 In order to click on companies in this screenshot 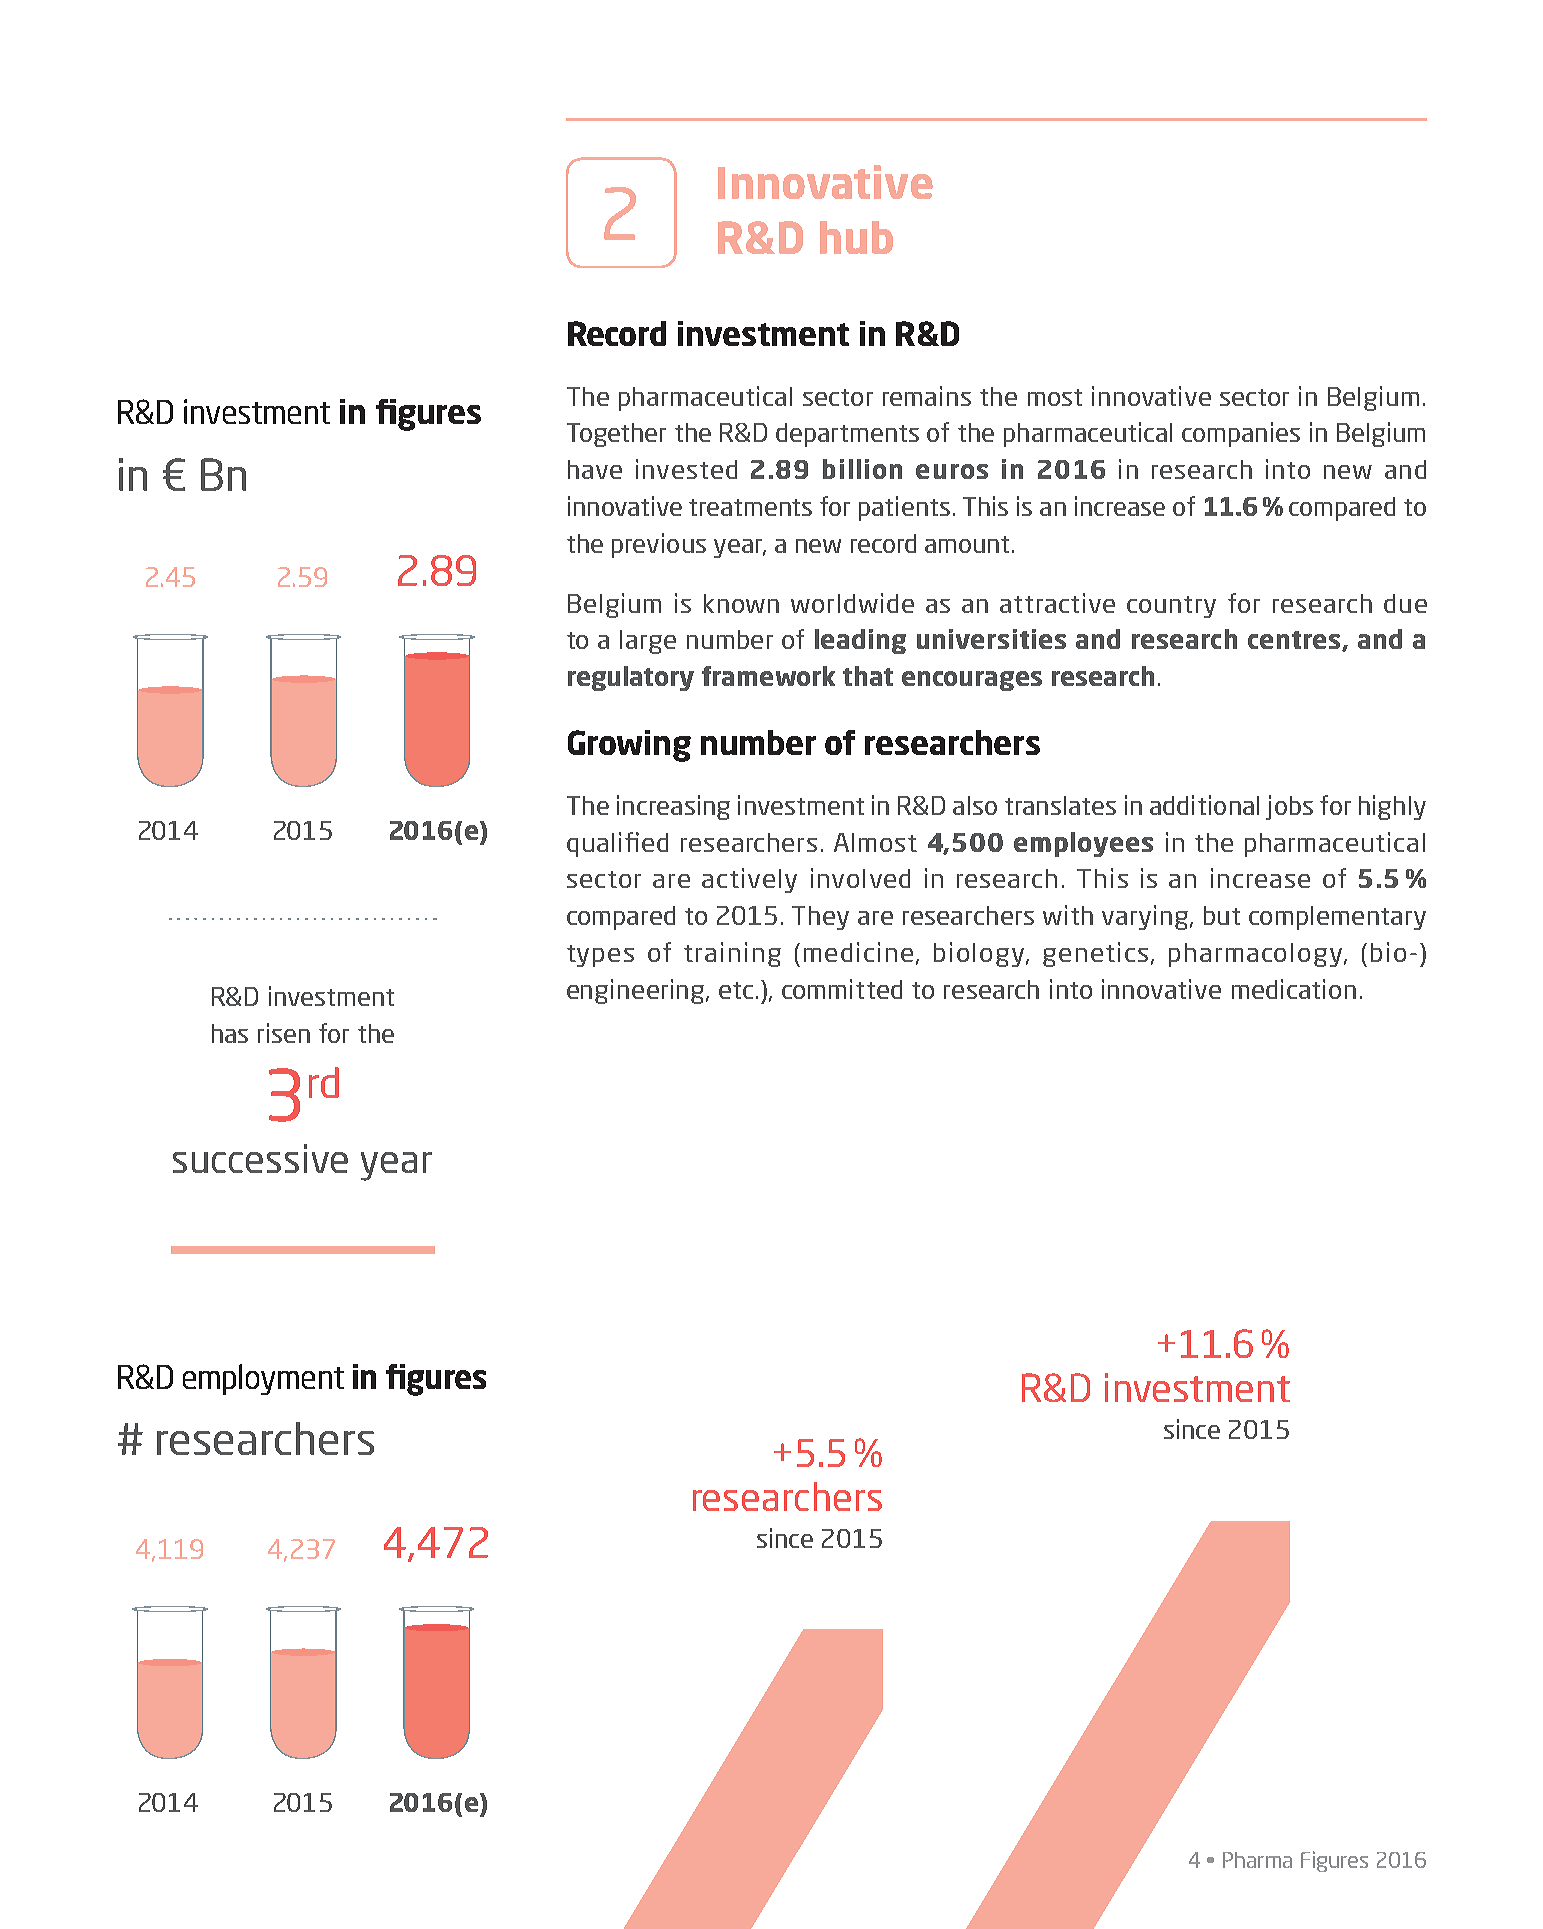, I will do `click(1241, 434)`.
